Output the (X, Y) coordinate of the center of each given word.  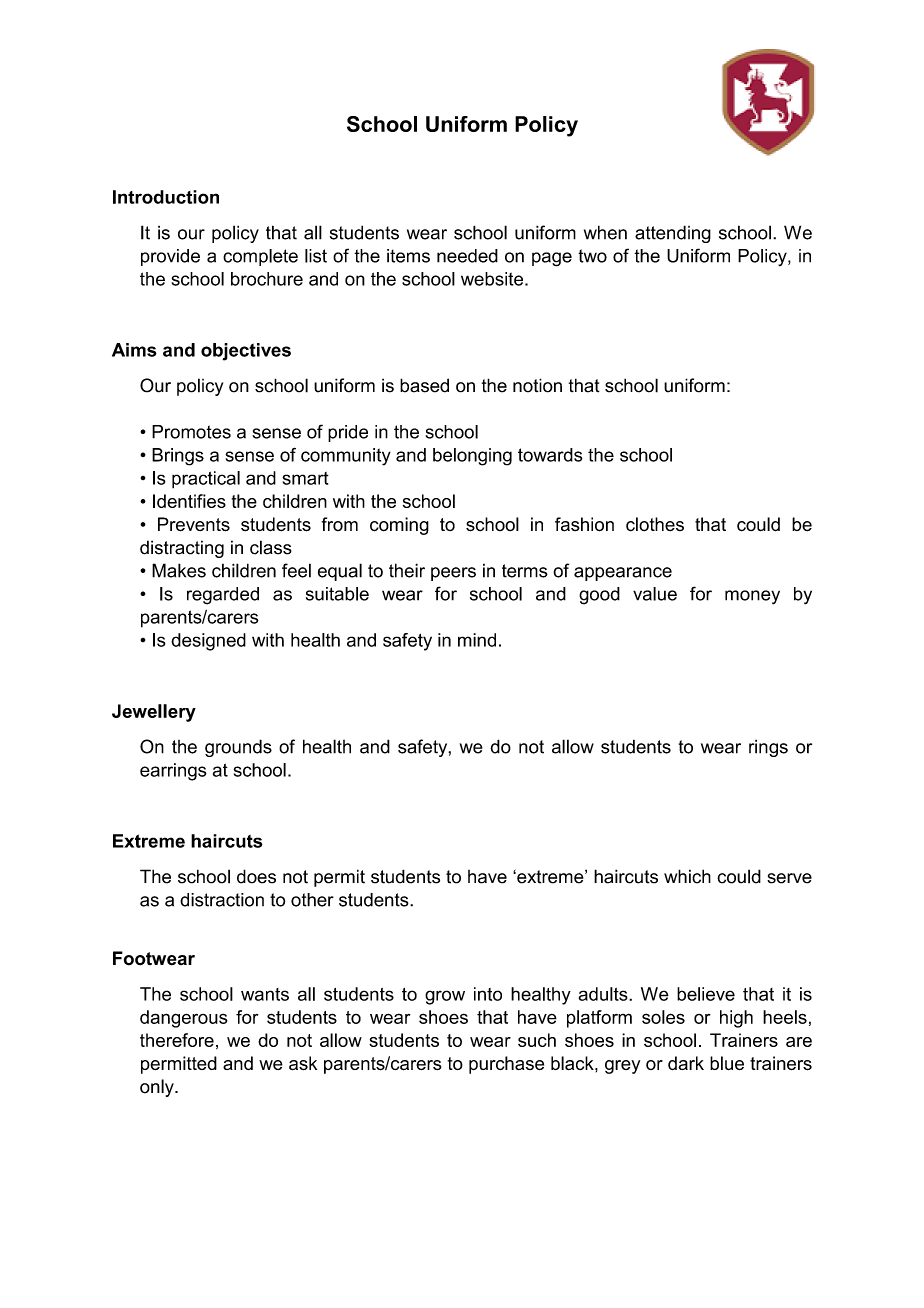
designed (208, 642)
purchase (506, 1065)
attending (673, 234)
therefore (177, 1040)
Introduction (166, 197)
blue (727, 1063)
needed (467, 256)
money (752, 597)
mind (477, 640)
